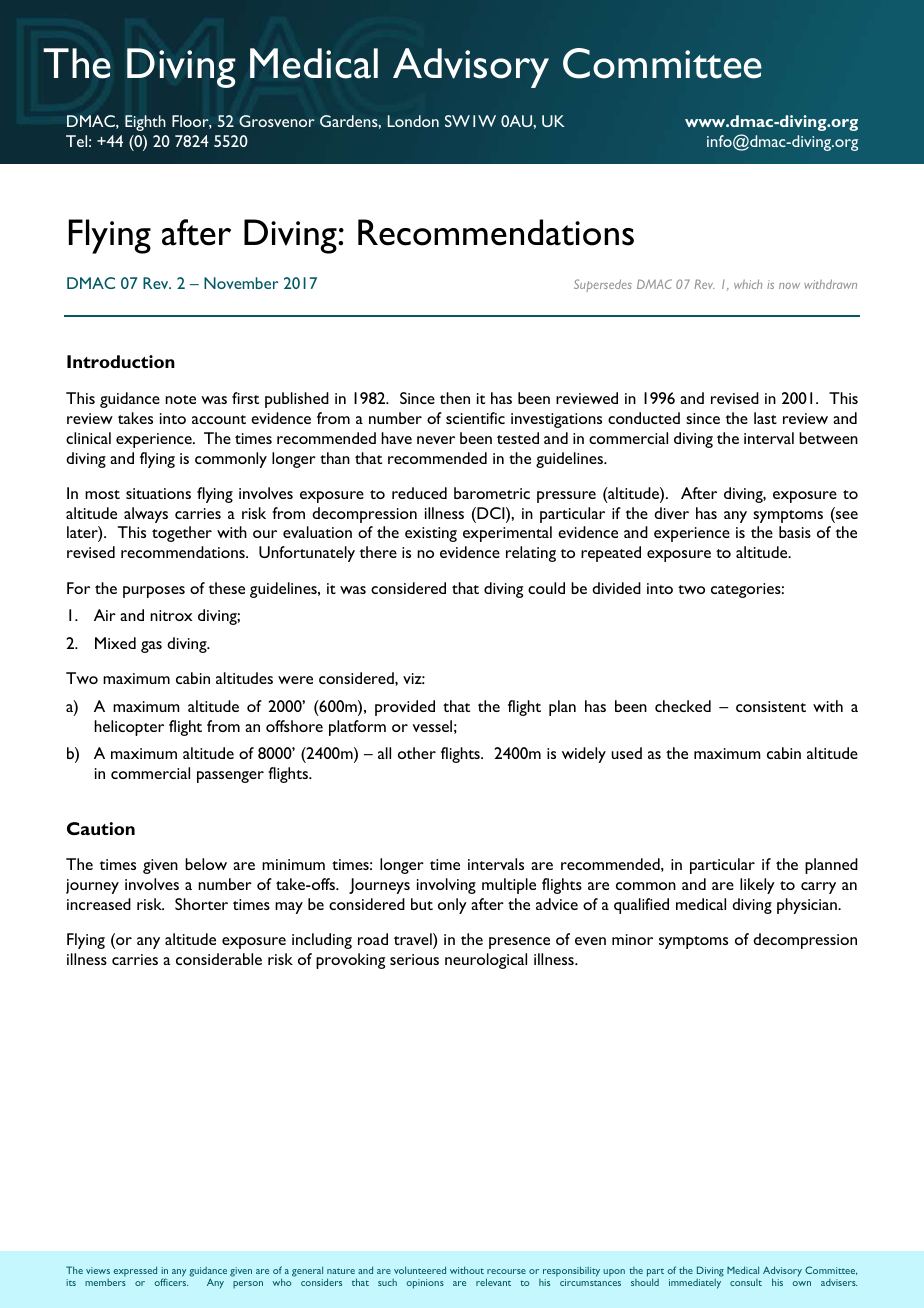 The width and height of the document is (924, 1308). Describe the element at coordinates (486, 961) in the document. I see `neurological` at that location.
